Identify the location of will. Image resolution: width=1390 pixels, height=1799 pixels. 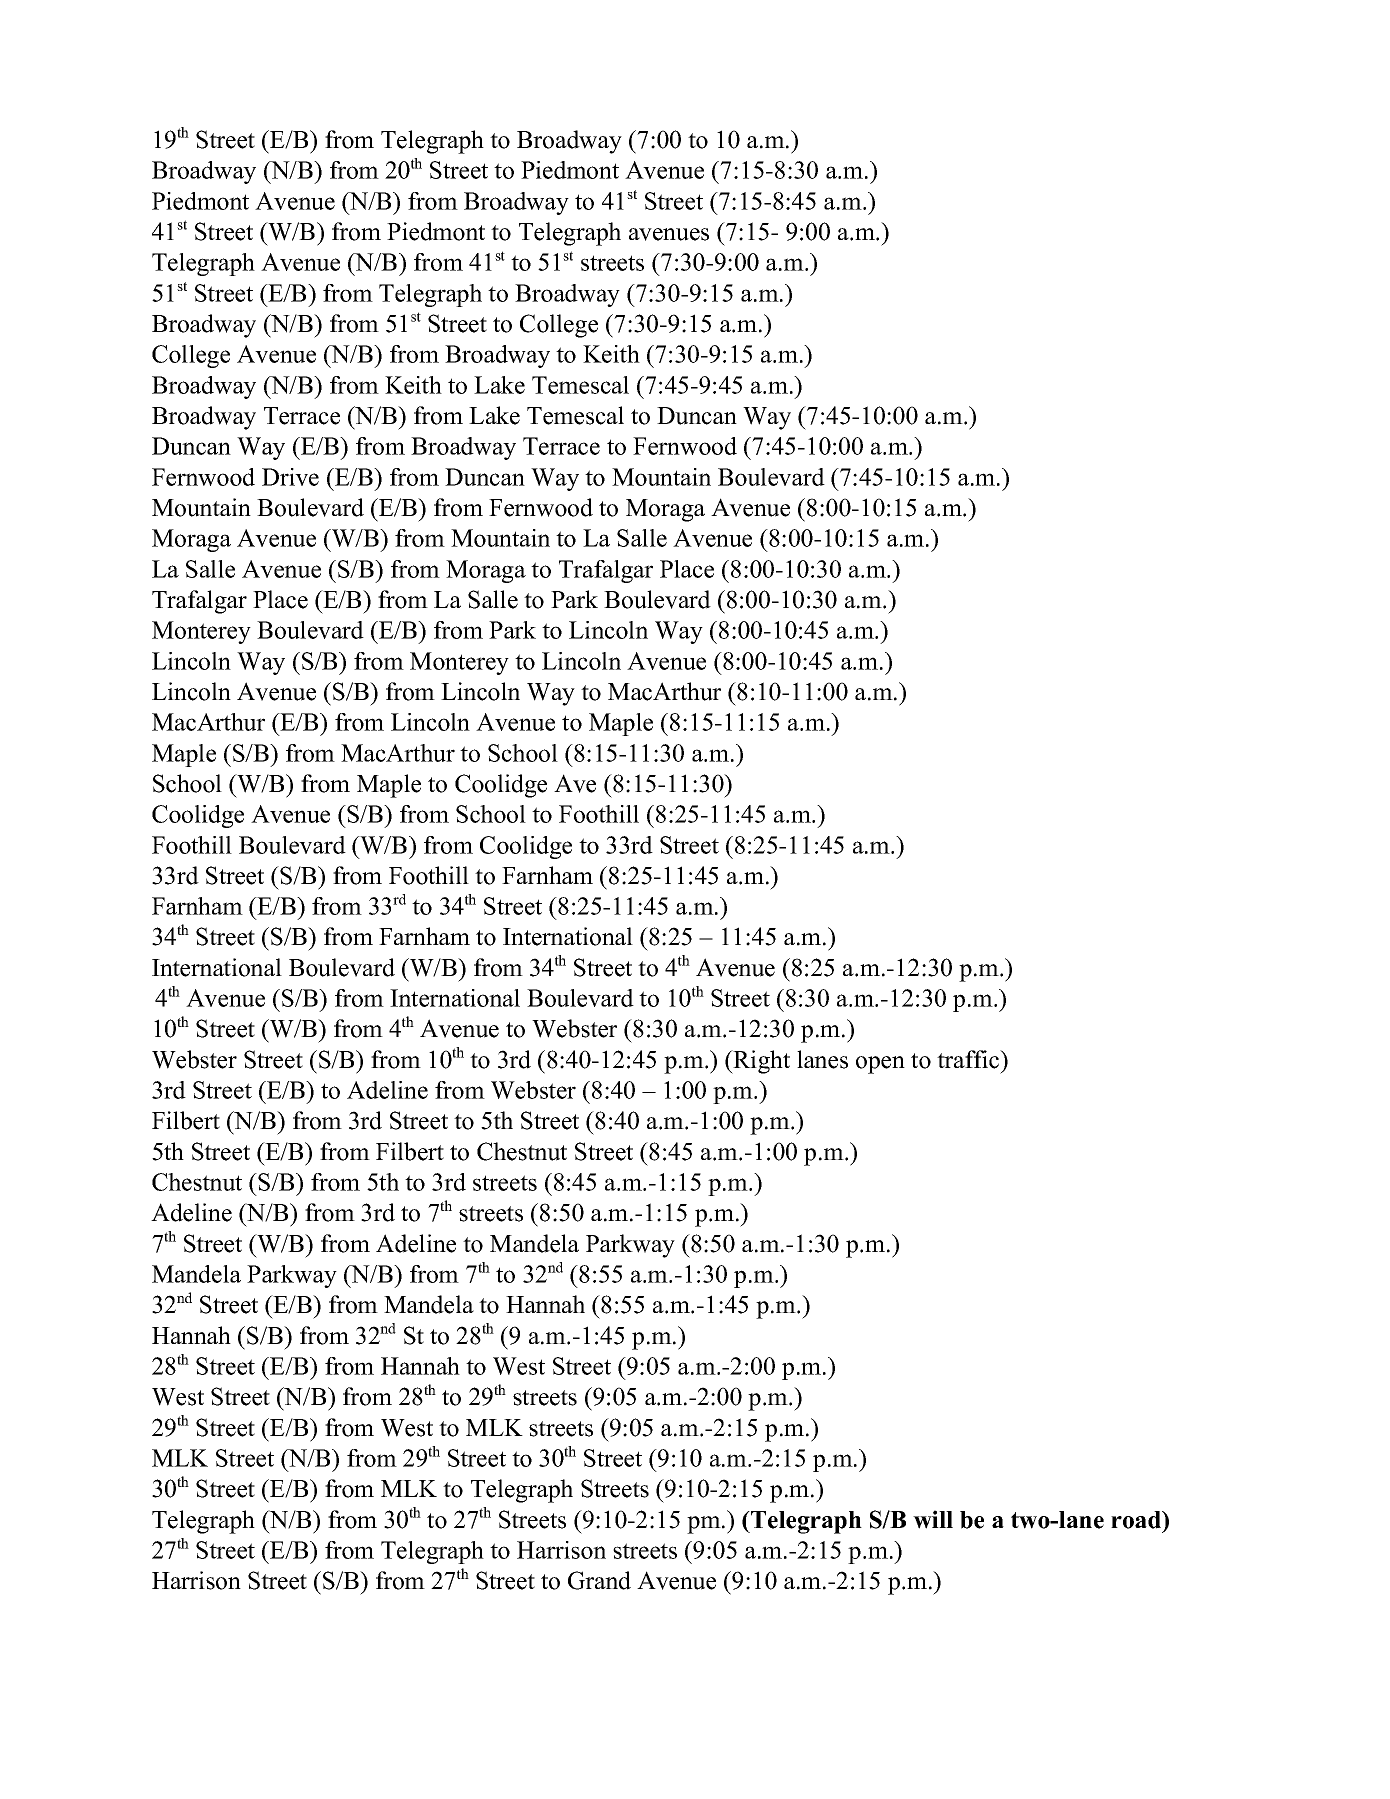
(933, 1519).
